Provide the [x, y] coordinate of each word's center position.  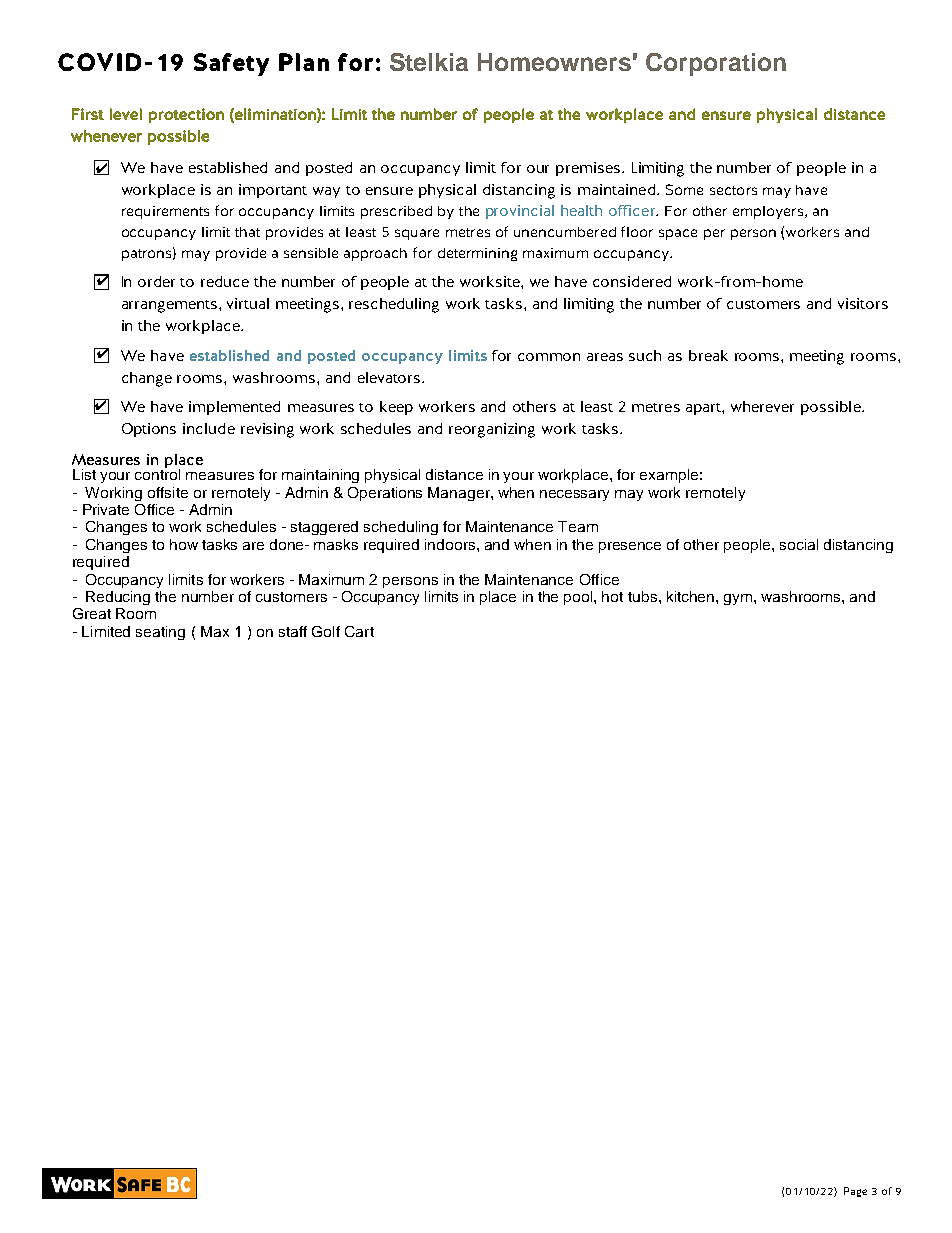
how [184, 544]
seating [160, 633]
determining [477, 254]
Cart [359, 631]
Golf [326, 631]
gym [739, 599]
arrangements [171, 306]
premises [588, 169]
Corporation [716, 64]
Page [855, 1192]
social [799, 544]
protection [186, 115]
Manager [460, 494]
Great [92, 613]
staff [293, 631]
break [708, 355]
